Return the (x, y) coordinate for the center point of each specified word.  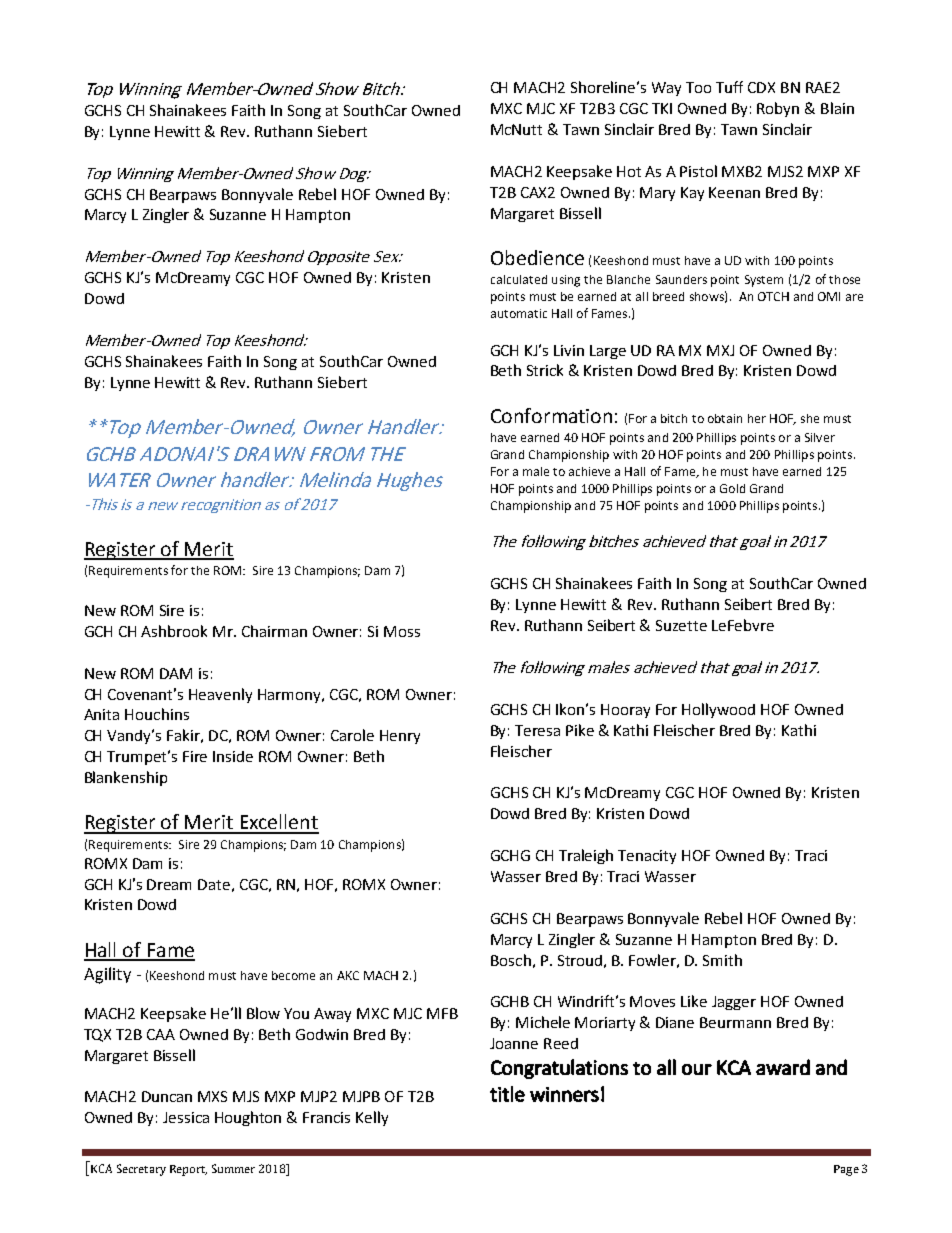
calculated (519, 279)
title (507, 1094)
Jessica (186, 1117)
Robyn (778, 109)
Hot (629, 171)
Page (846, 1170)
